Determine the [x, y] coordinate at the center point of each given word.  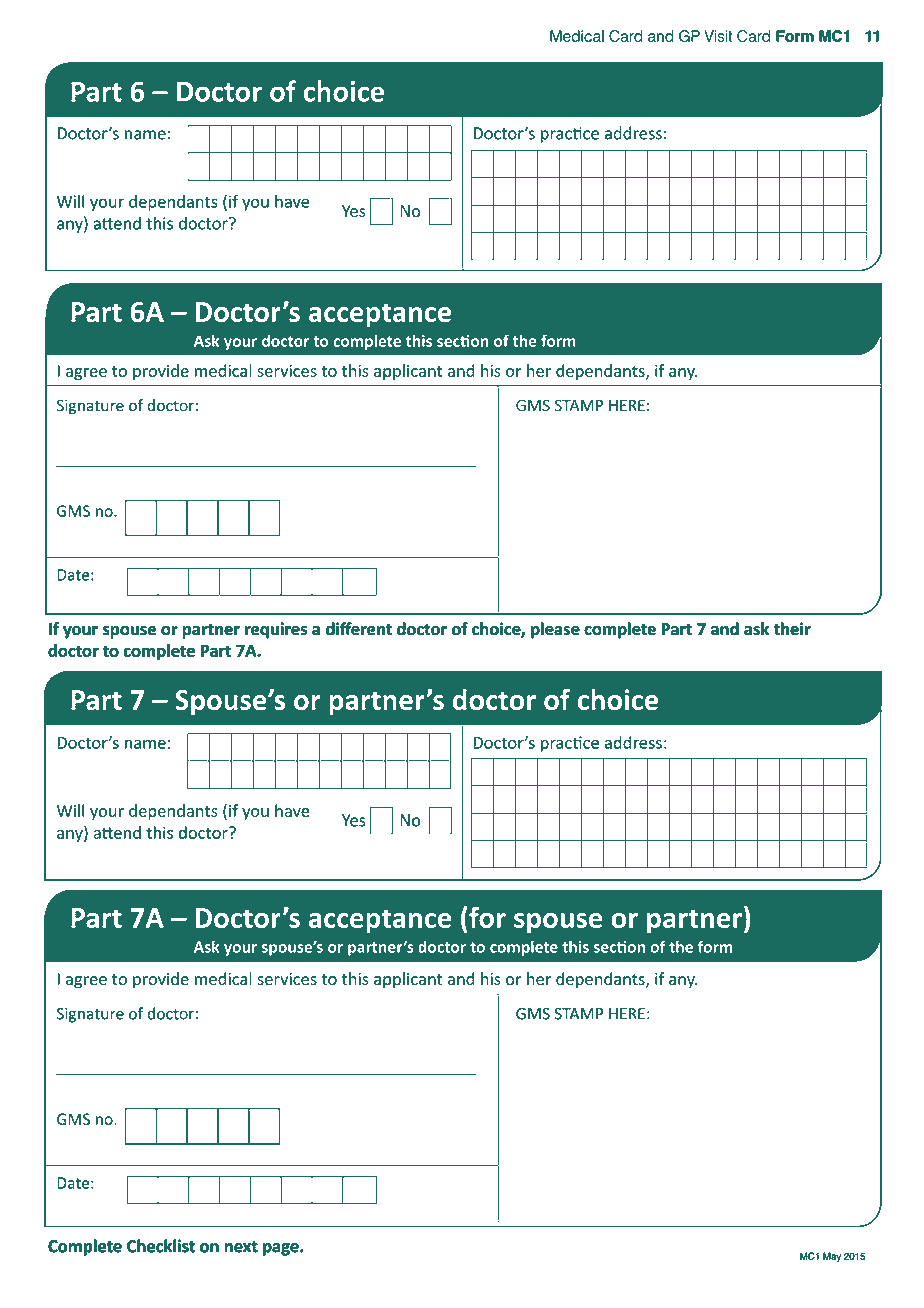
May [832, 1257]
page [282, 1249]
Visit [718, 36]
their [792, 628]
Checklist [161, 1246]
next [241, 1247]
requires [276, 630]
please [555, 630]
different [359, 628]
